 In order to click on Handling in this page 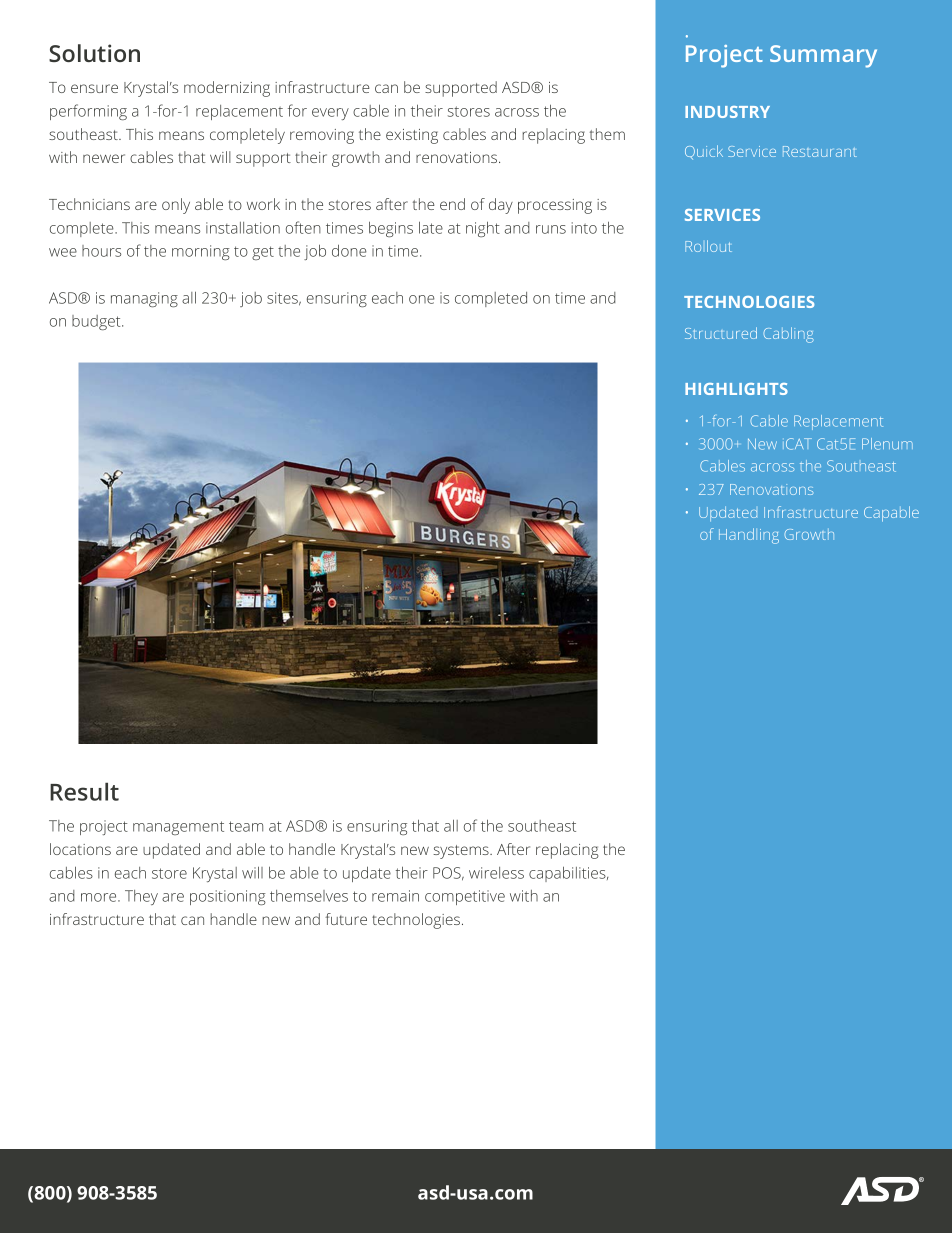, I will do `click(749, 536)`.
